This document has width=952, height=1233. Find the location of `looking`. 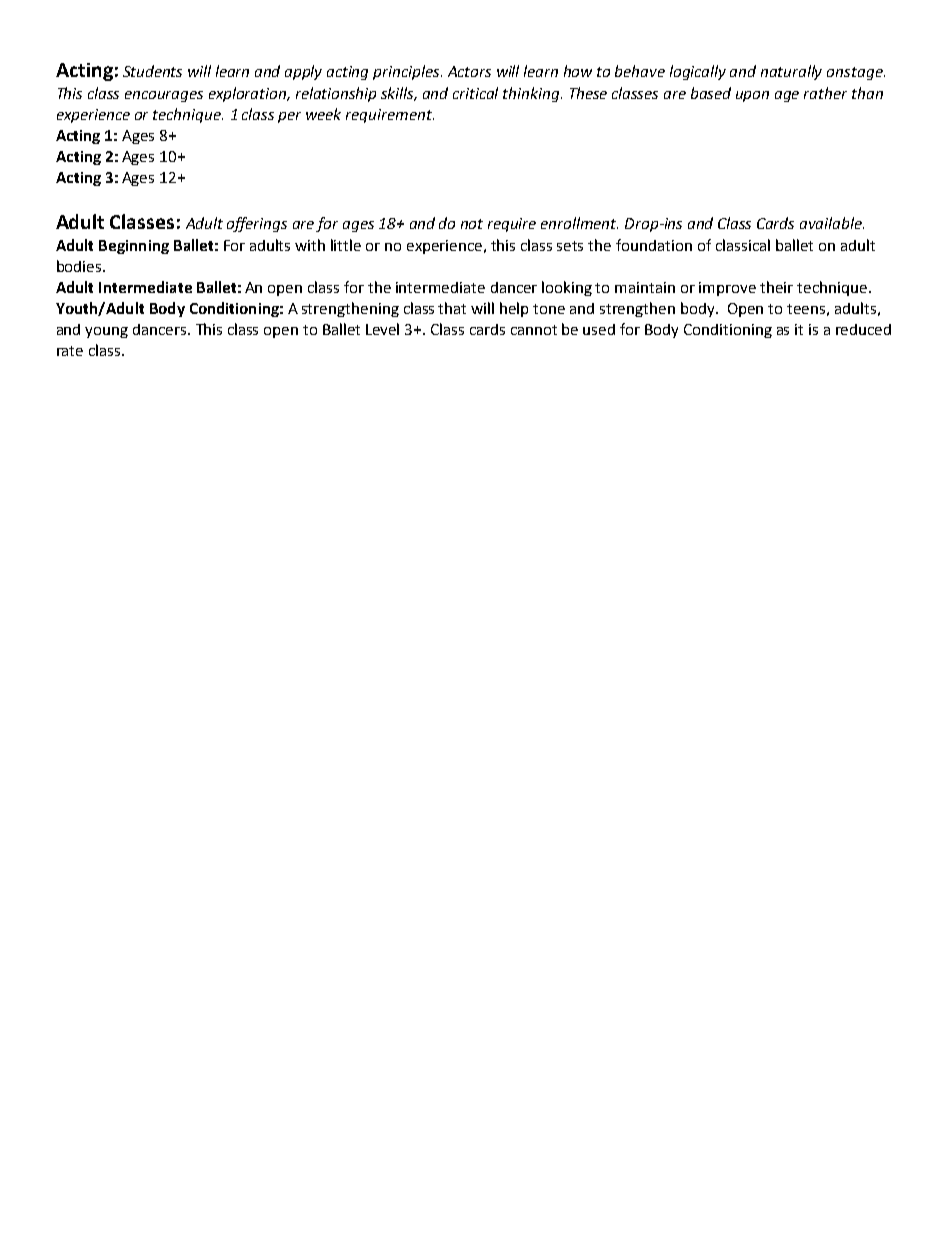

looking is located at coordinates (567, 288).
